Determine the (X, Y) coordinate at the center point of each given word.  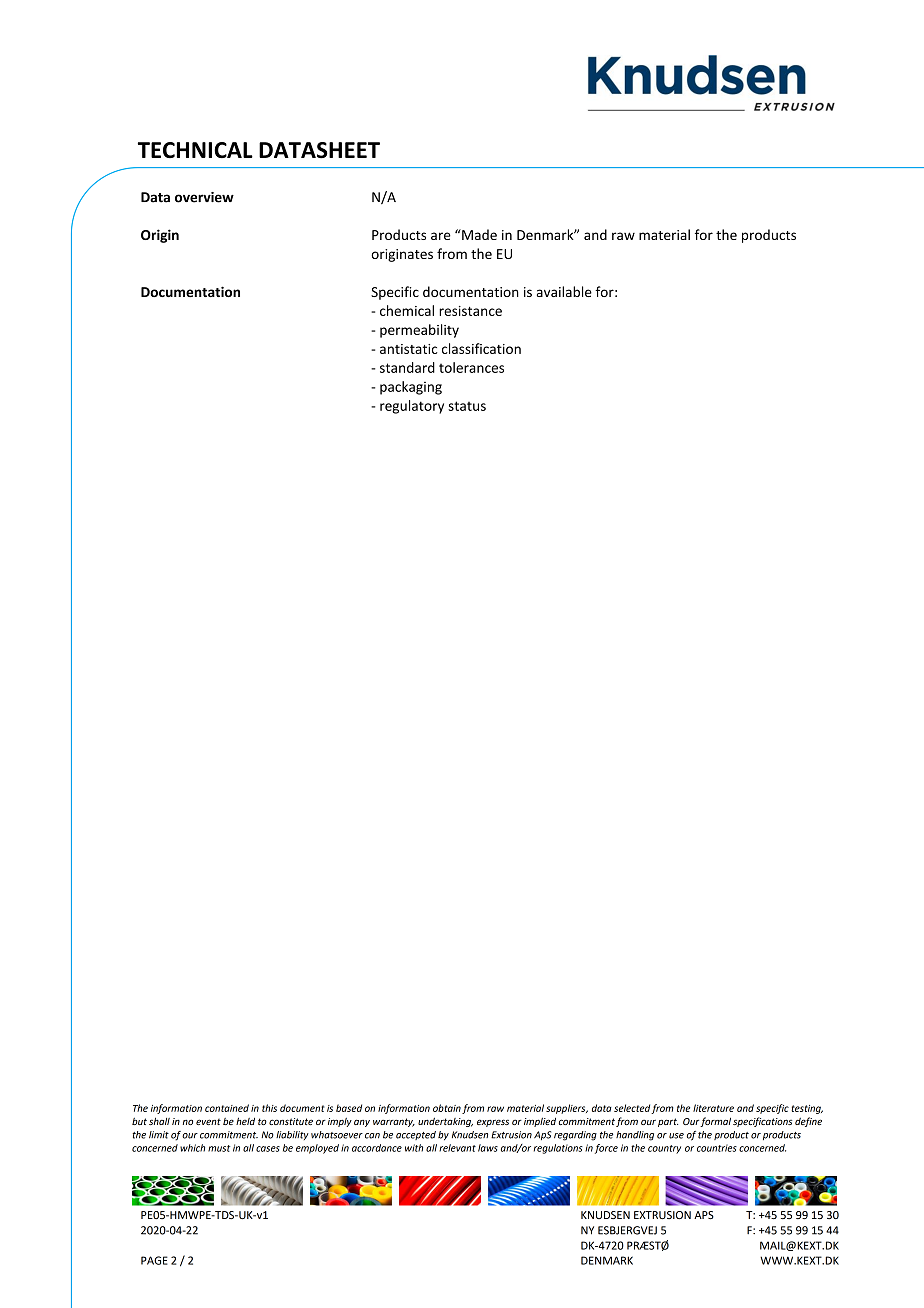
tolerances (471, 367)
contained (227, 1108)
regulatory (412, 407)
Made (478, 234)
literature (713, 1108)
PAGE (154, 1260)
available (564, 291)
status (467, 406)
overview (204, 197)
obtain (447, 1108)
